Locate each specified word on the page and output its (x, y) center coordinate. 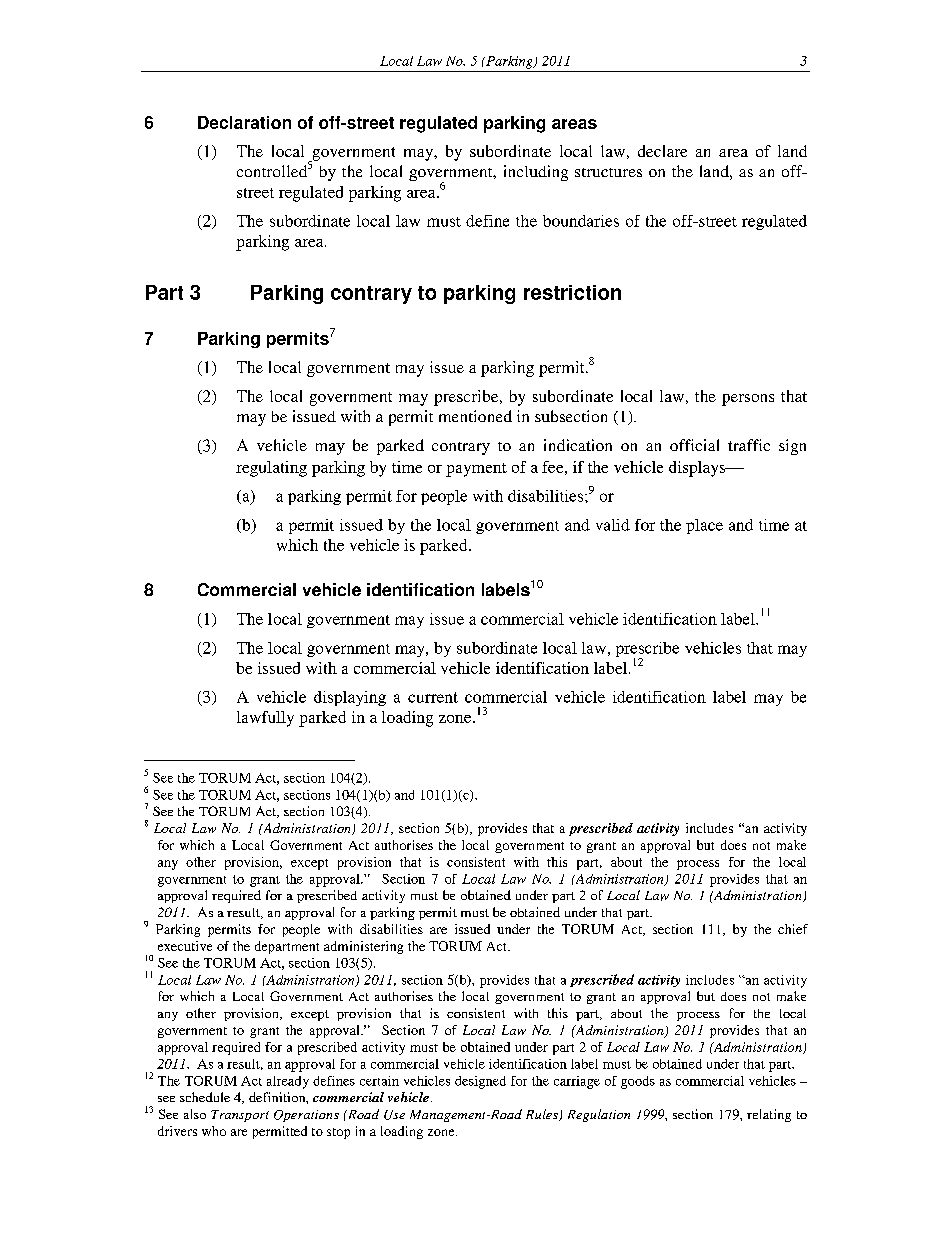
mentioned (475, 416)
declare (662, 151)
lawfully (265, 719)
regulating (271, 469)
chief (793, 929)
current (433, 697)
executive (185, 946)
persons (748, 400)
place (704, 526)
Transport (240, 1116)
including (536, 173)
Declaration (244, 122)
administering (363, 947)
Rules (543, 1115)
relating (769, 1115)
